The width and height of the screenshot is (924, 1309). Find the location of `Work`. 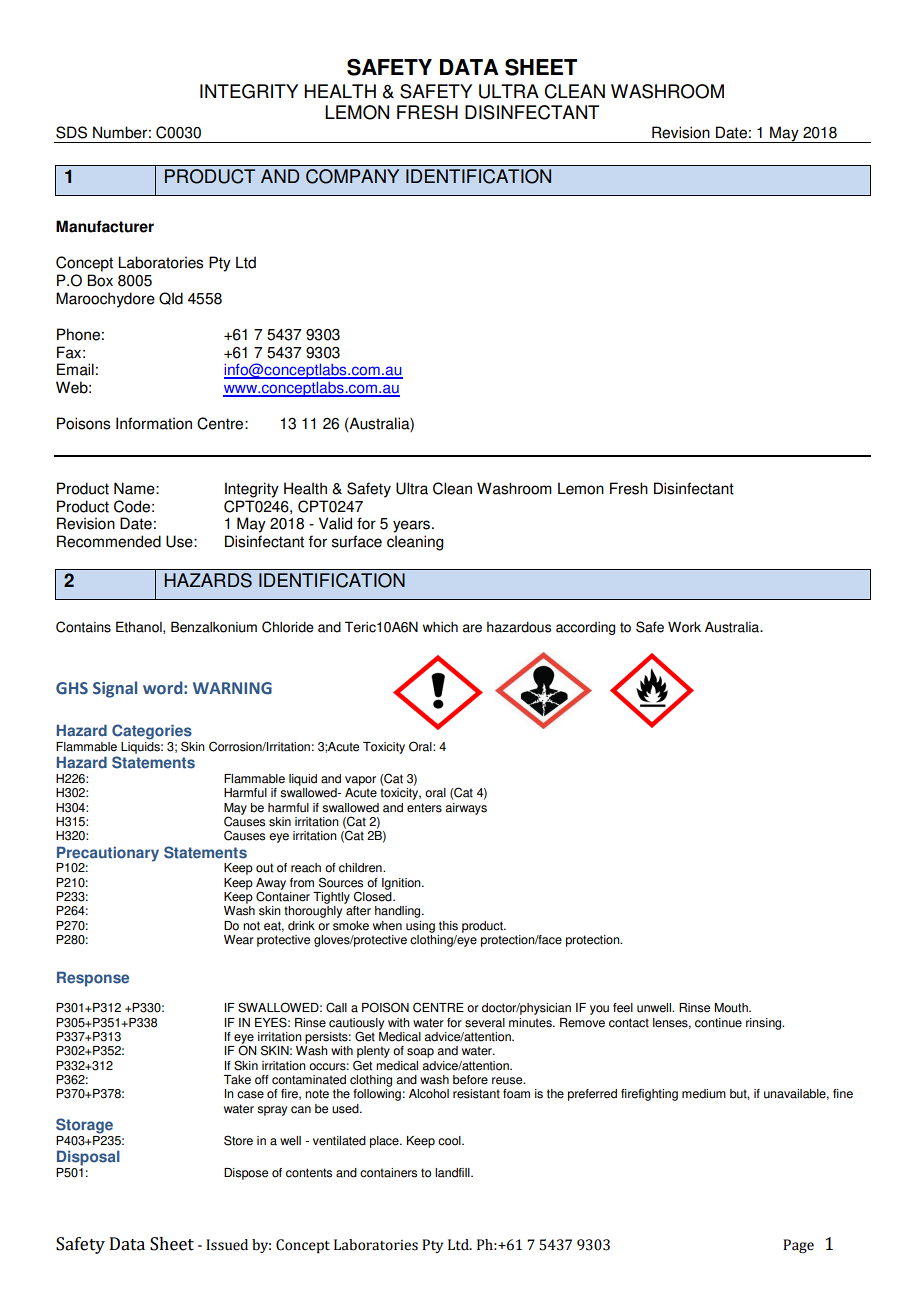

Work is located at coordinates (684, 627).
